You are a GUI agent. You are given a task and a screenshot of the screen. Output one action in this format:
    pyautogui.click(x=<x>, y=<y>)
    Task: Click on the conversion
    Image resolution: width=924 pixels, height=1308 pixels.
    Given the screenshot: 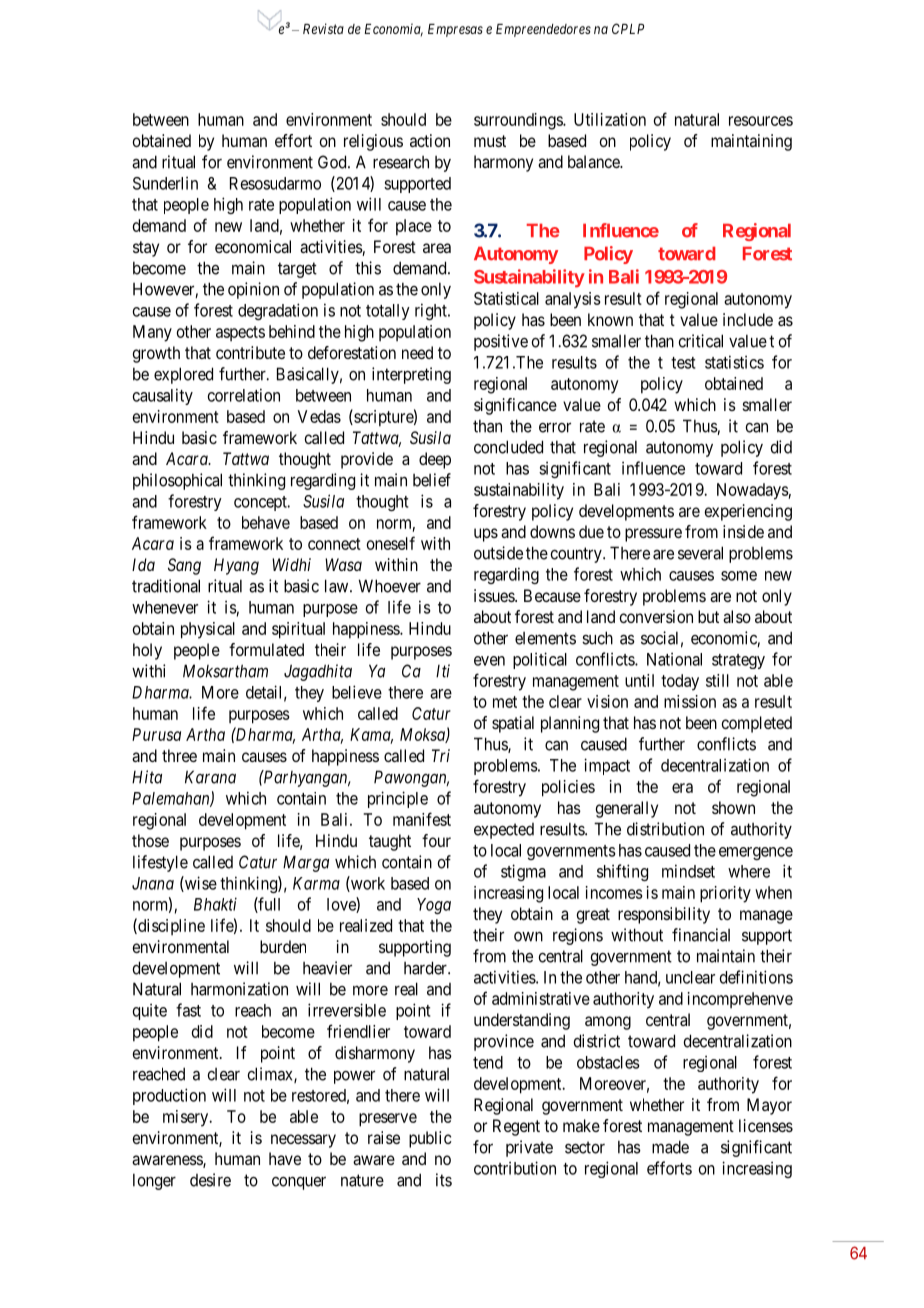 What is the action you would take?
    pyautogui.click(x=656, y=616)
